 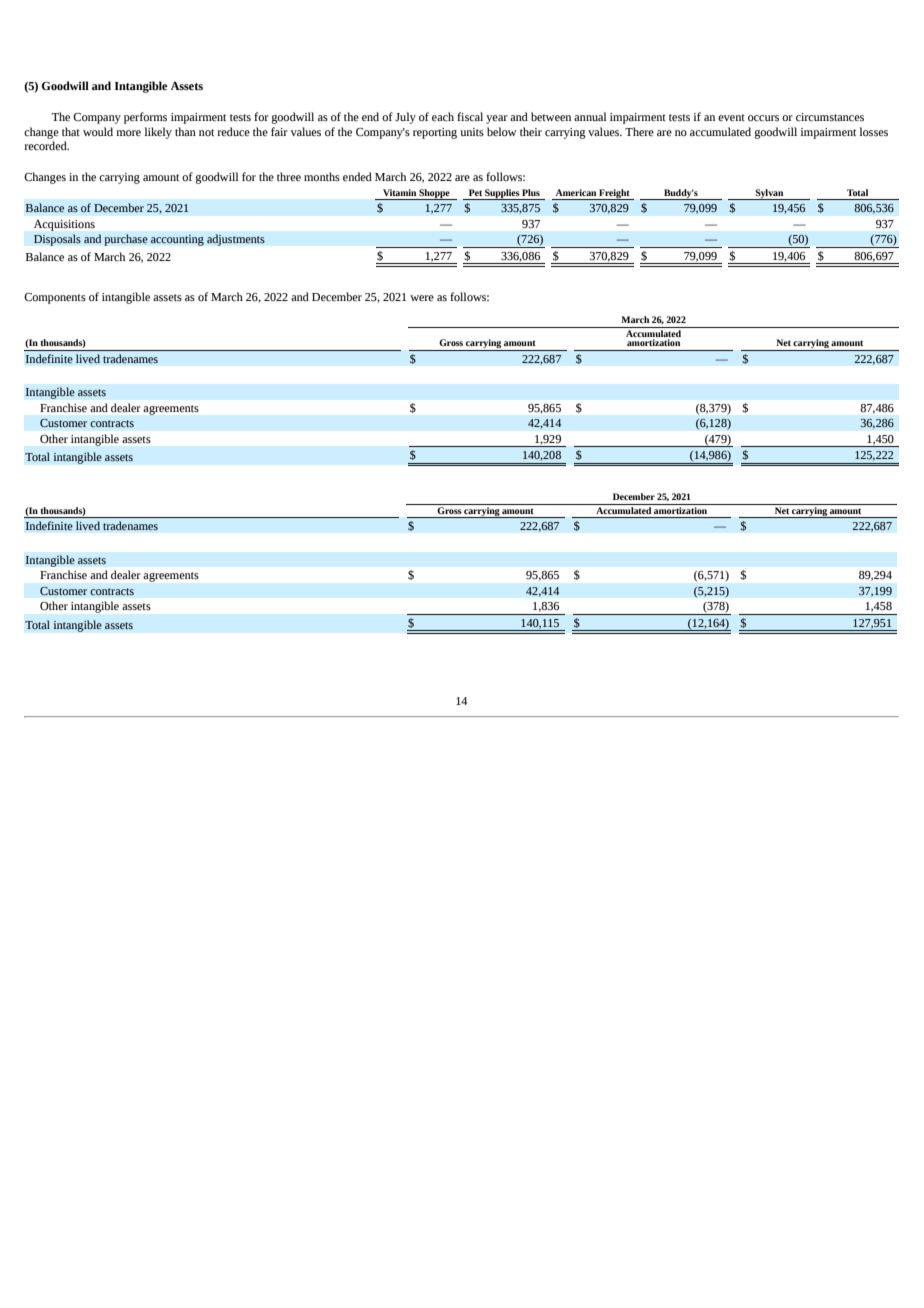 I want to click on ended, so click(x=357, y=176).
